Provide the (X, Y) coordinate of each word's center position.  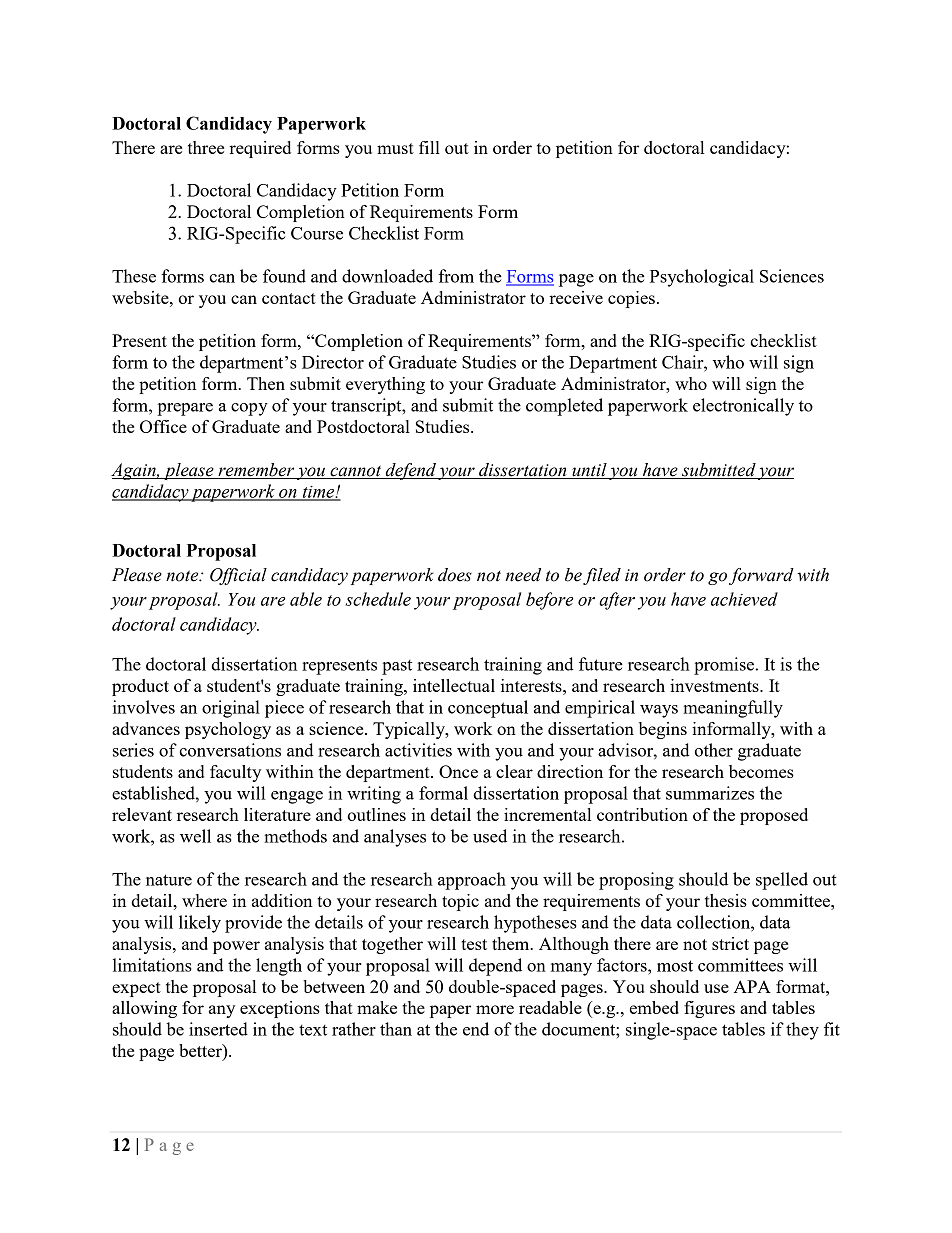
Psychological (702, 278)
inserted (218, 1029)
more (495, 1009)
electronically (743, 407)
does (455, 575)
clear (514, 771)
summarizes (710, 793)
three (206, 147)
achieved (744, 599)
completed (564, 407)
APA (752, 986)
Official (238, 576)
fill (429, 147)
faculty (235, 773)
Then (266, 383)
